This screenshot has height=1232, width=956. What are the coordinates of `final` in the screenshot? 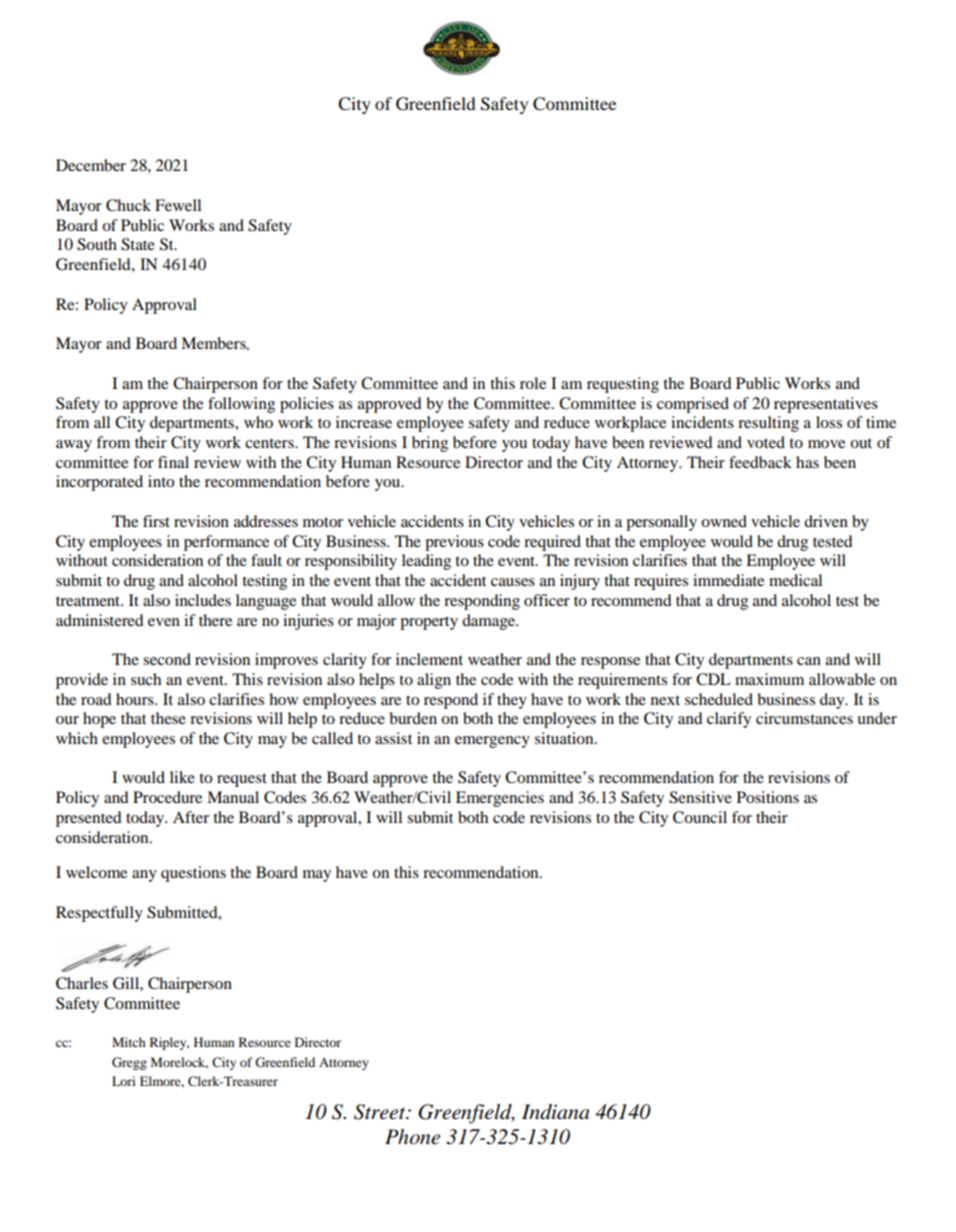 It's located at (173, 462).
